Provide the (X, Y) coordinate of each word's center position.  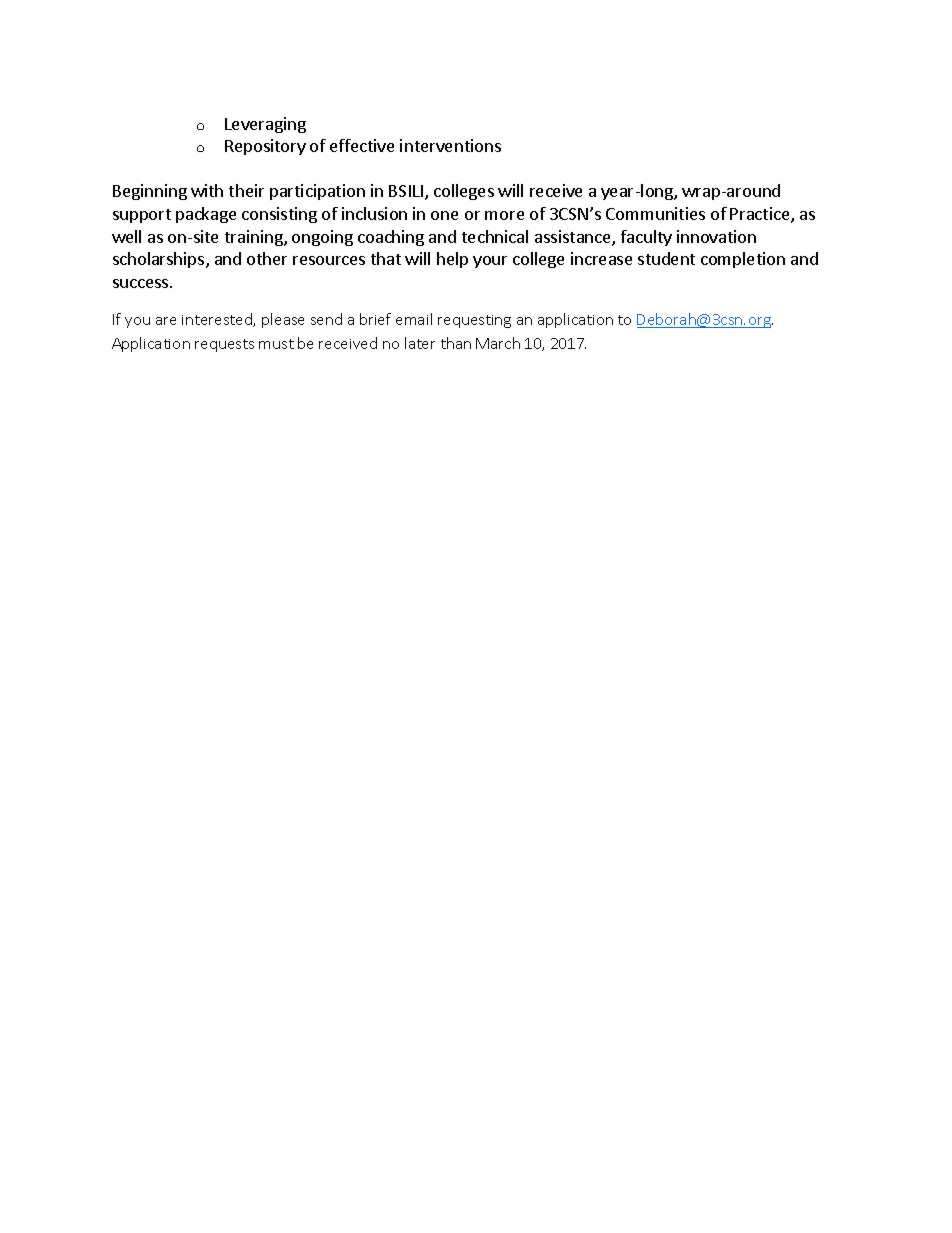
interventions (450, 145)
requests (224, 345)
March (498, 343)
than (456, 343)
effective (362, 145)
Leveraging (265, 125)
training (255, 238)
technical (495, 236)
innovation (716, 236)
